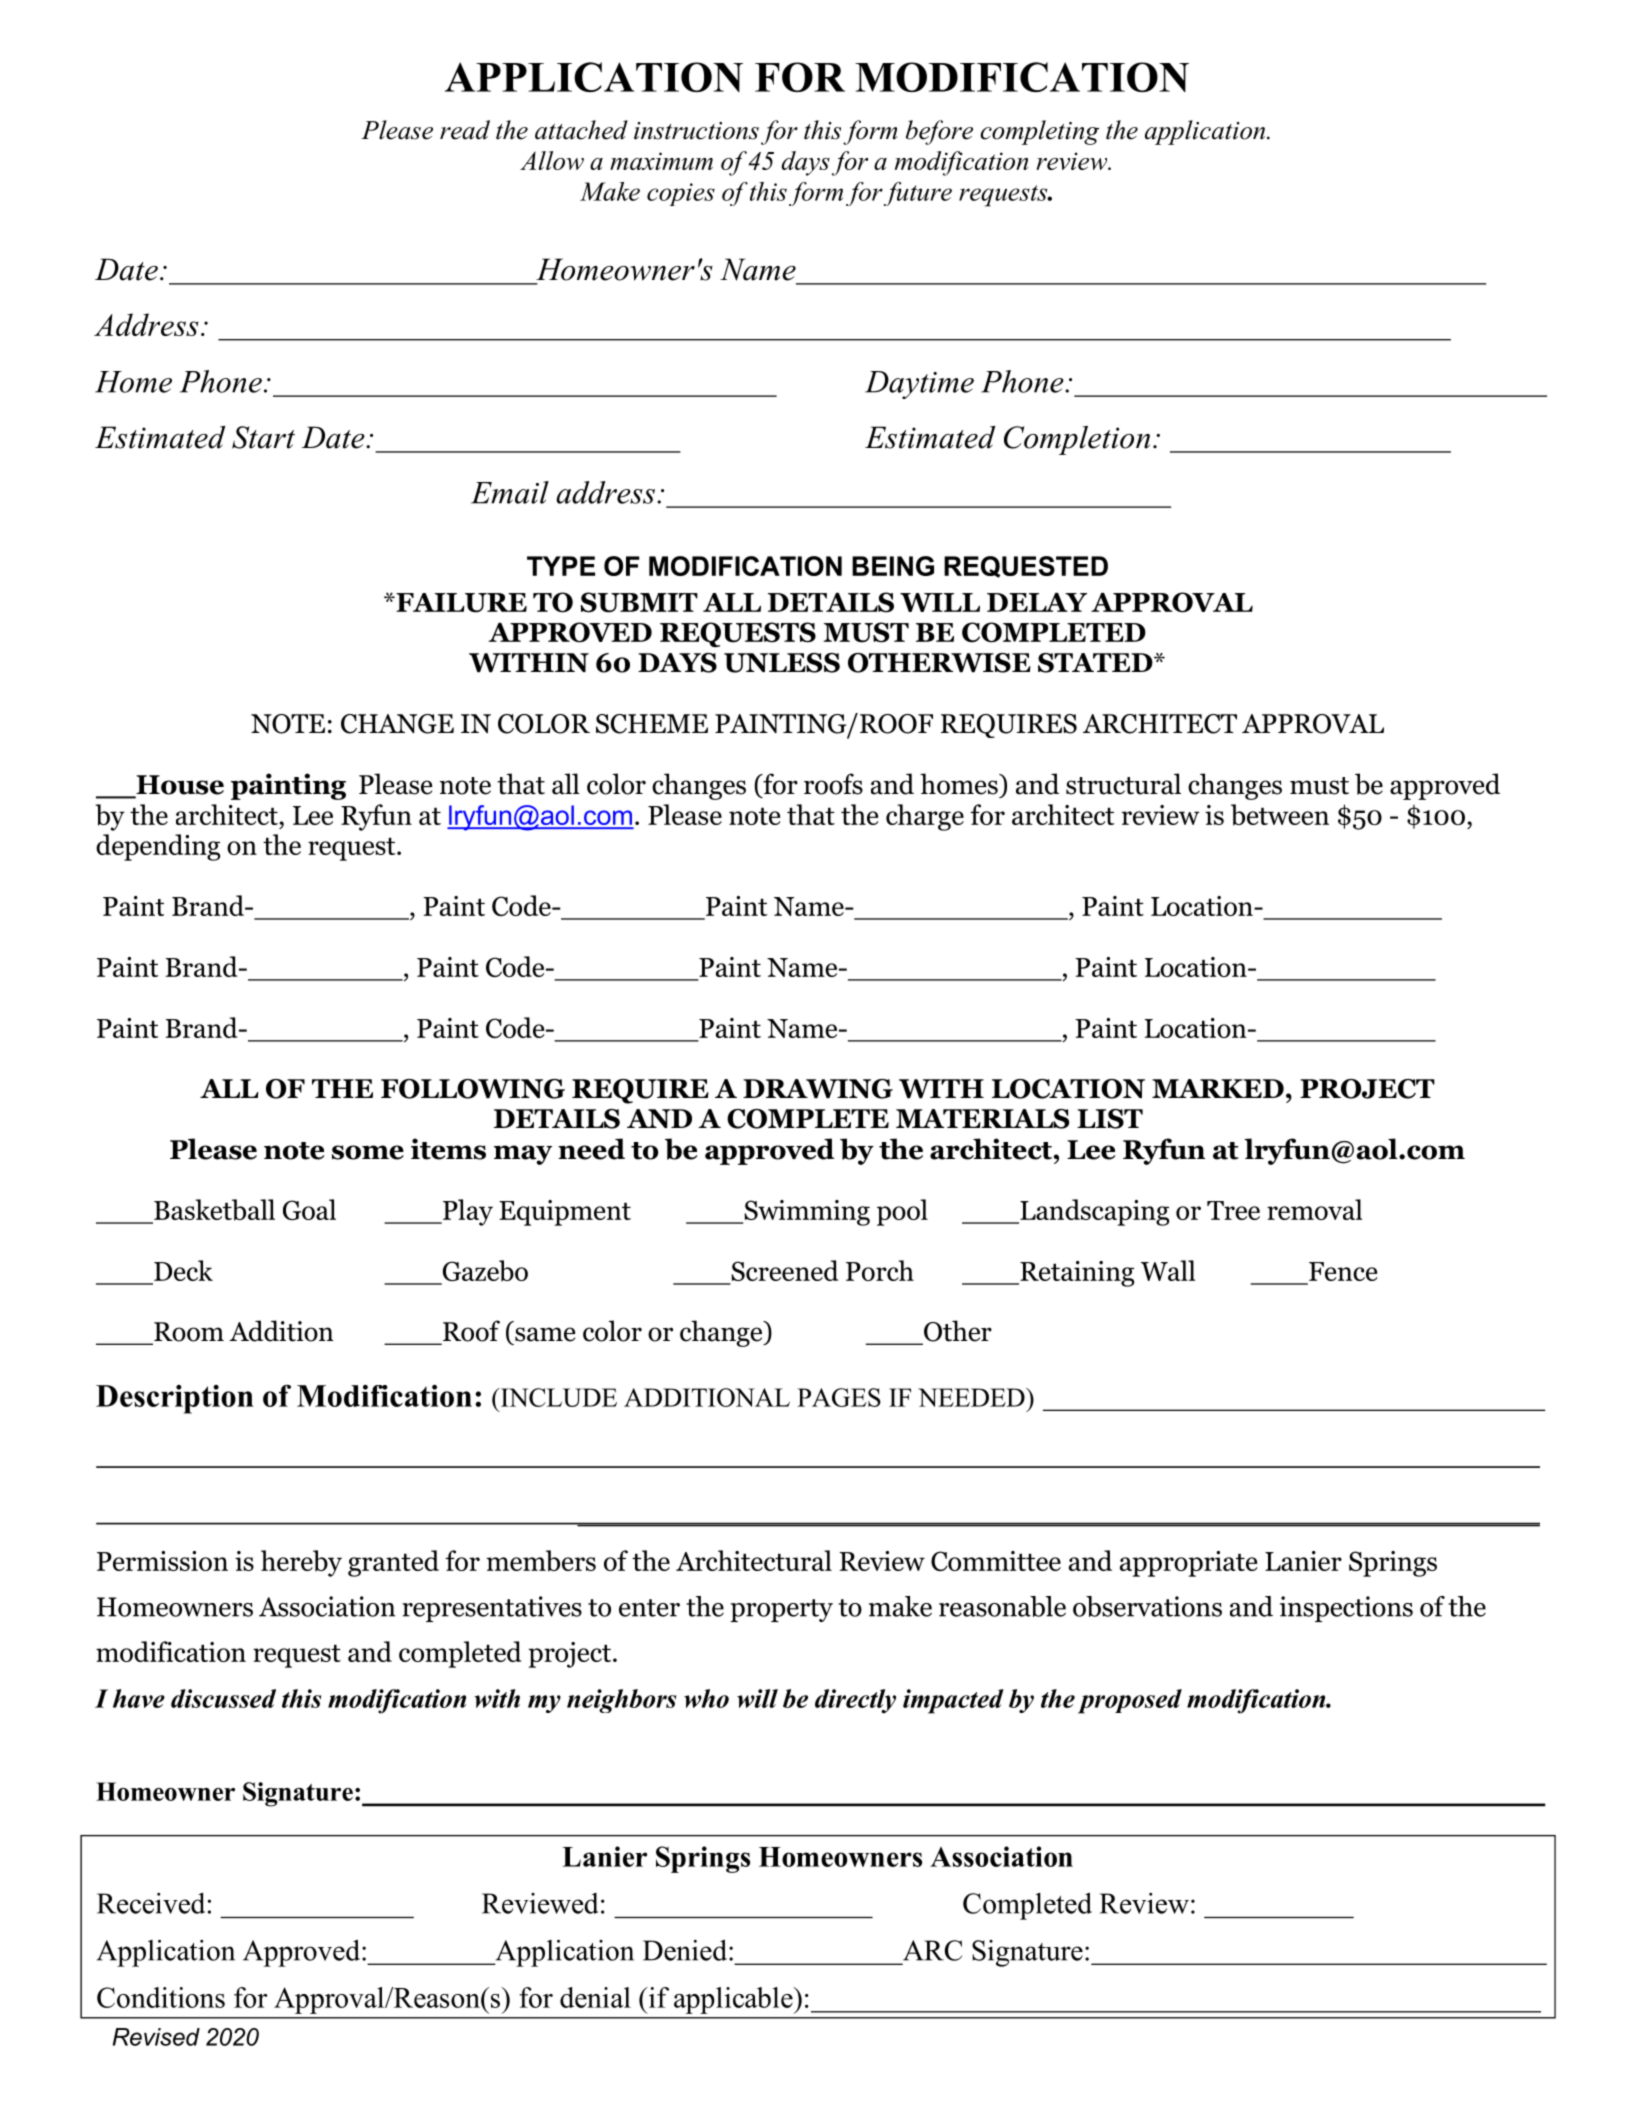  Describe the element at coordinates (681, 194) in the document. I see `copies` at that location.
